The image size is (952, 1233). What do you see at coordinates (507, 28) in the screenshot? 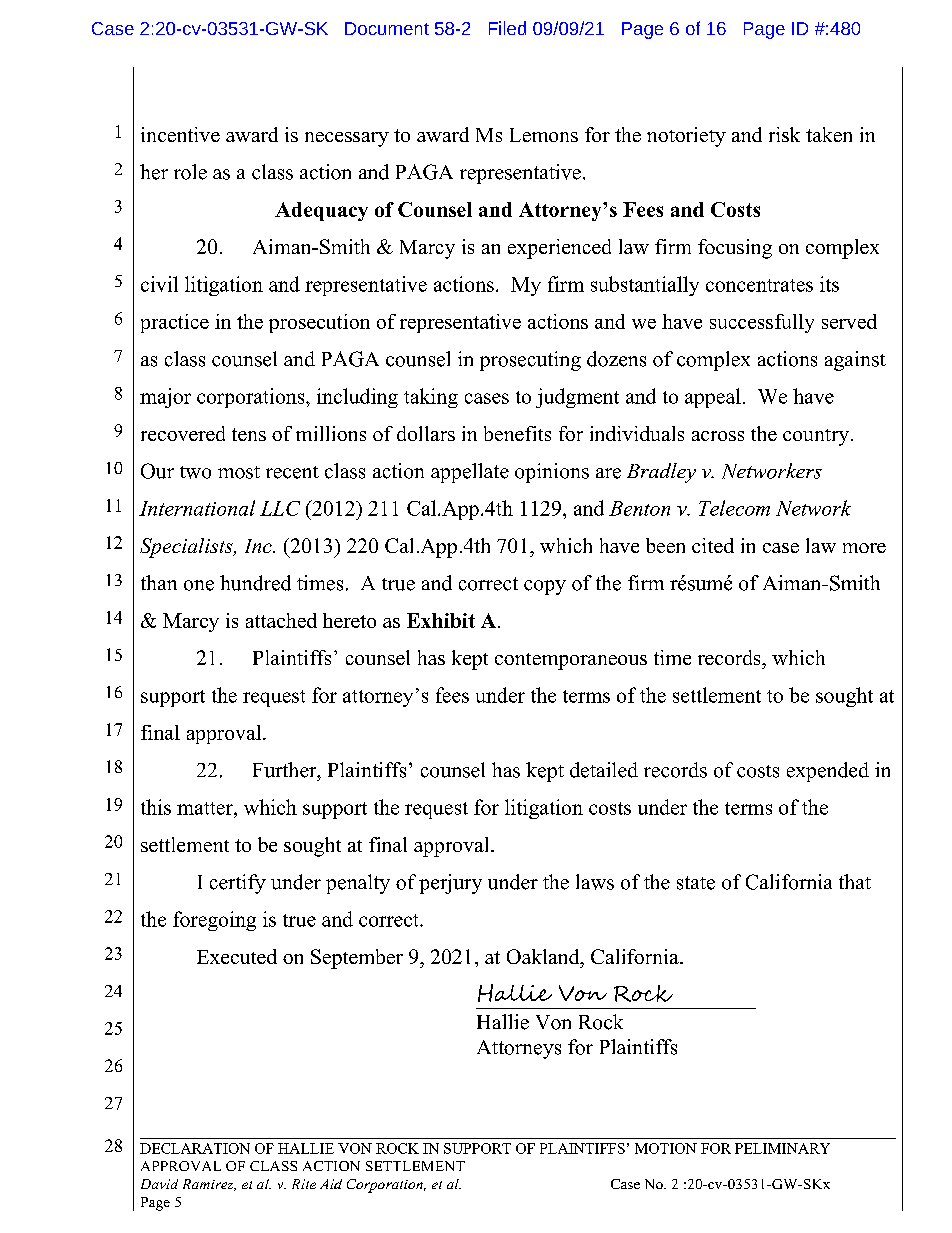
I see `Filed` at bounding box center [507, 28].
